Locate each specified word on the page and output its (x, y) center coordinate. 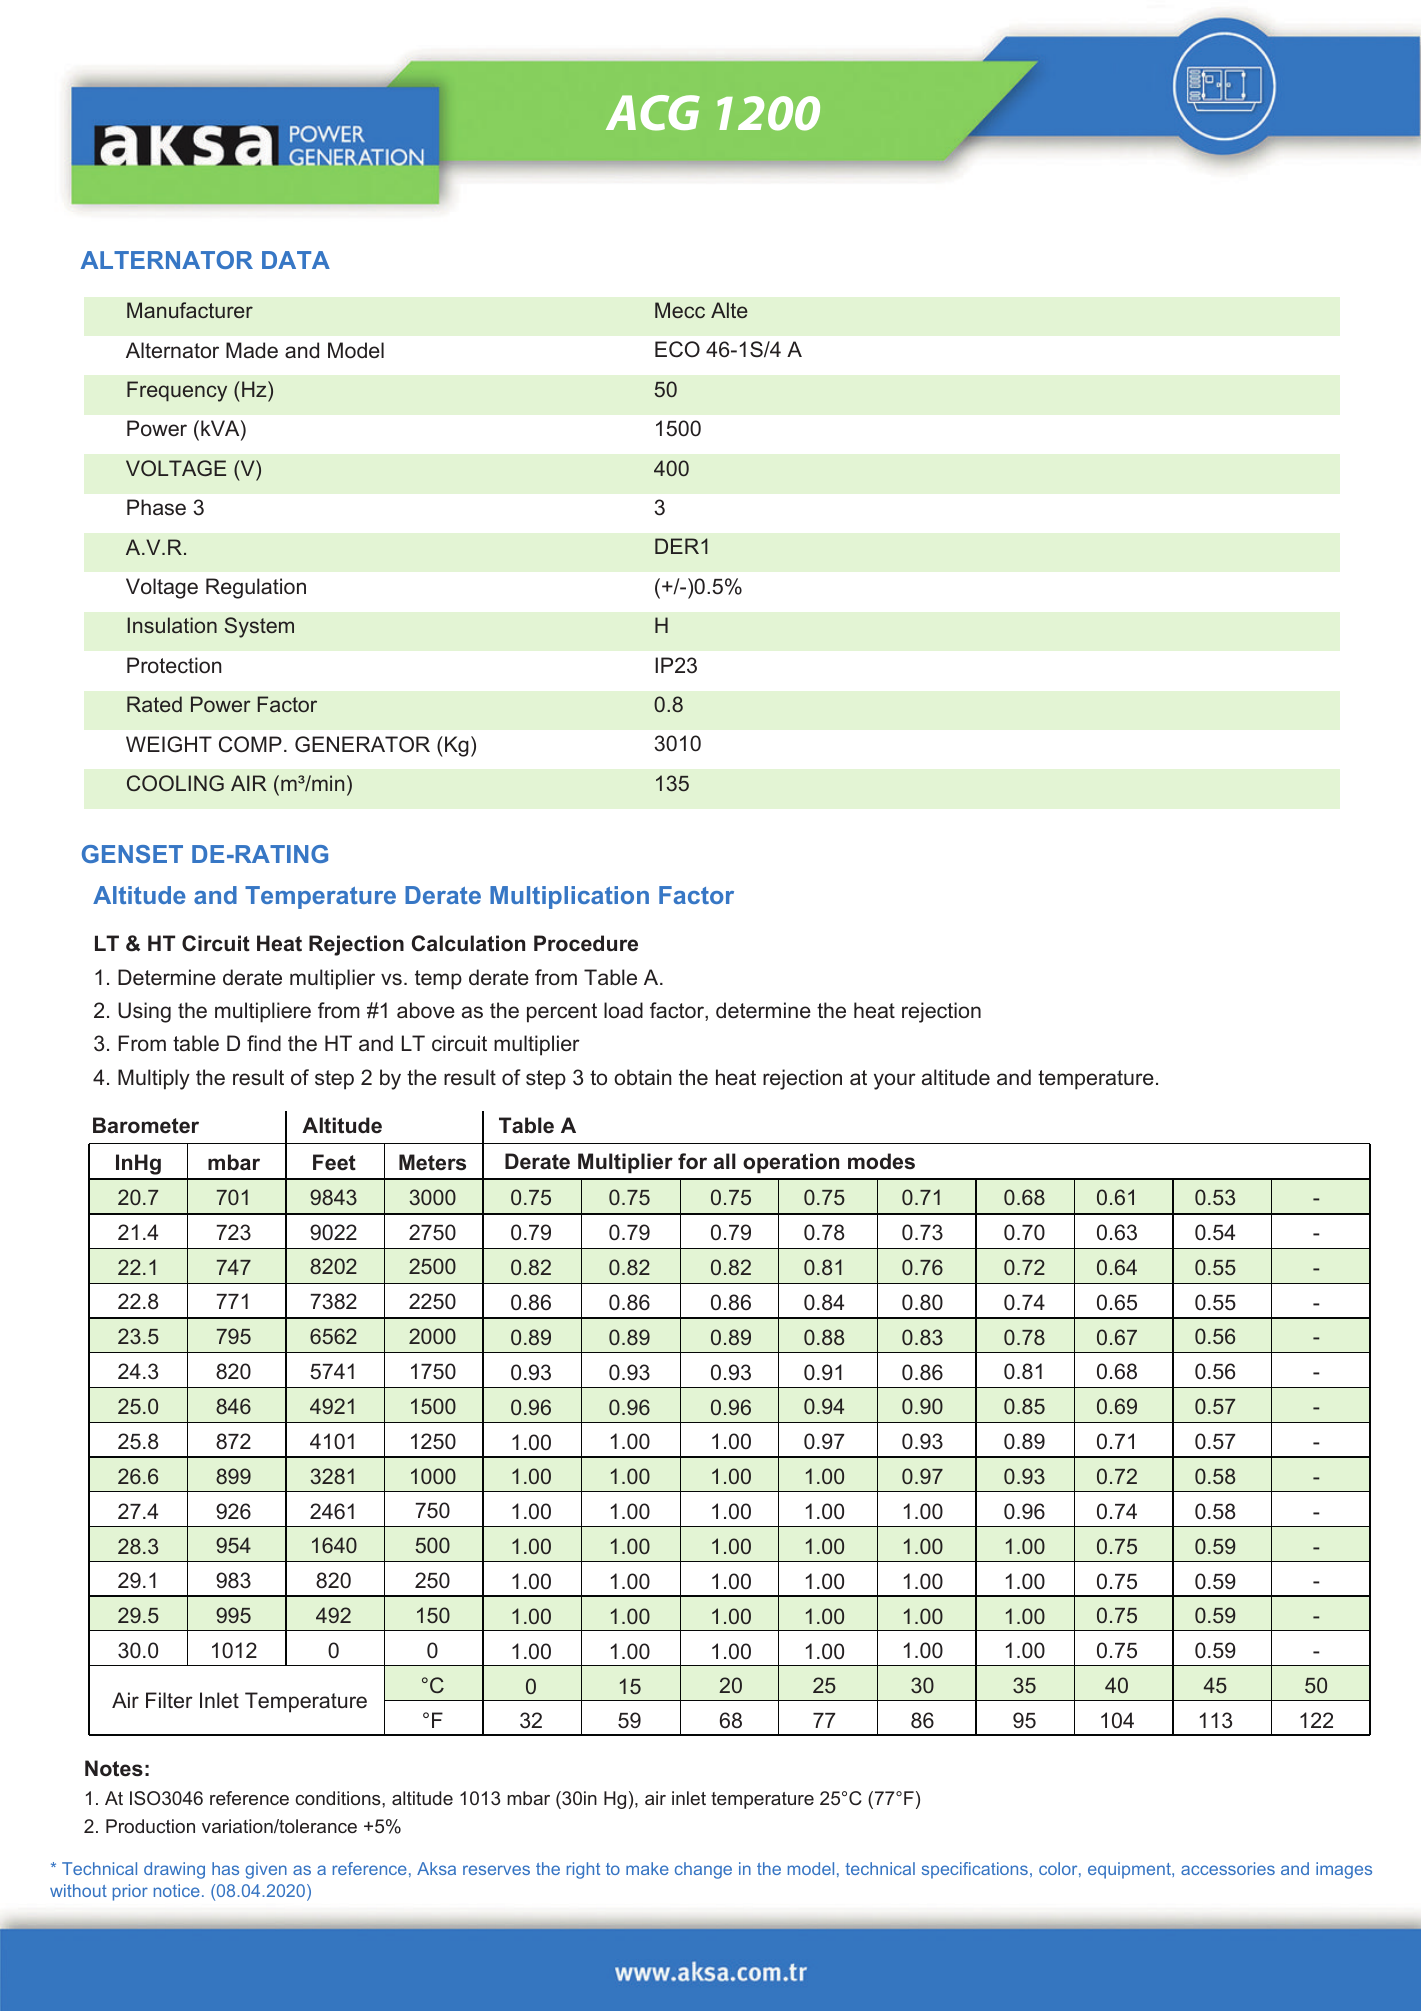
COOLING (175, 783)
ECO (677, 349)
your (895, 1081)
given (266, 1870)
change (703, 1870)
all (725, 1161)
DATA (296, 260)
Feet (334, 1162)
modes (881, 1161)
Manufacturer (190, 310)
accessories (1228, 1868)
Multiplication (569, 897)
